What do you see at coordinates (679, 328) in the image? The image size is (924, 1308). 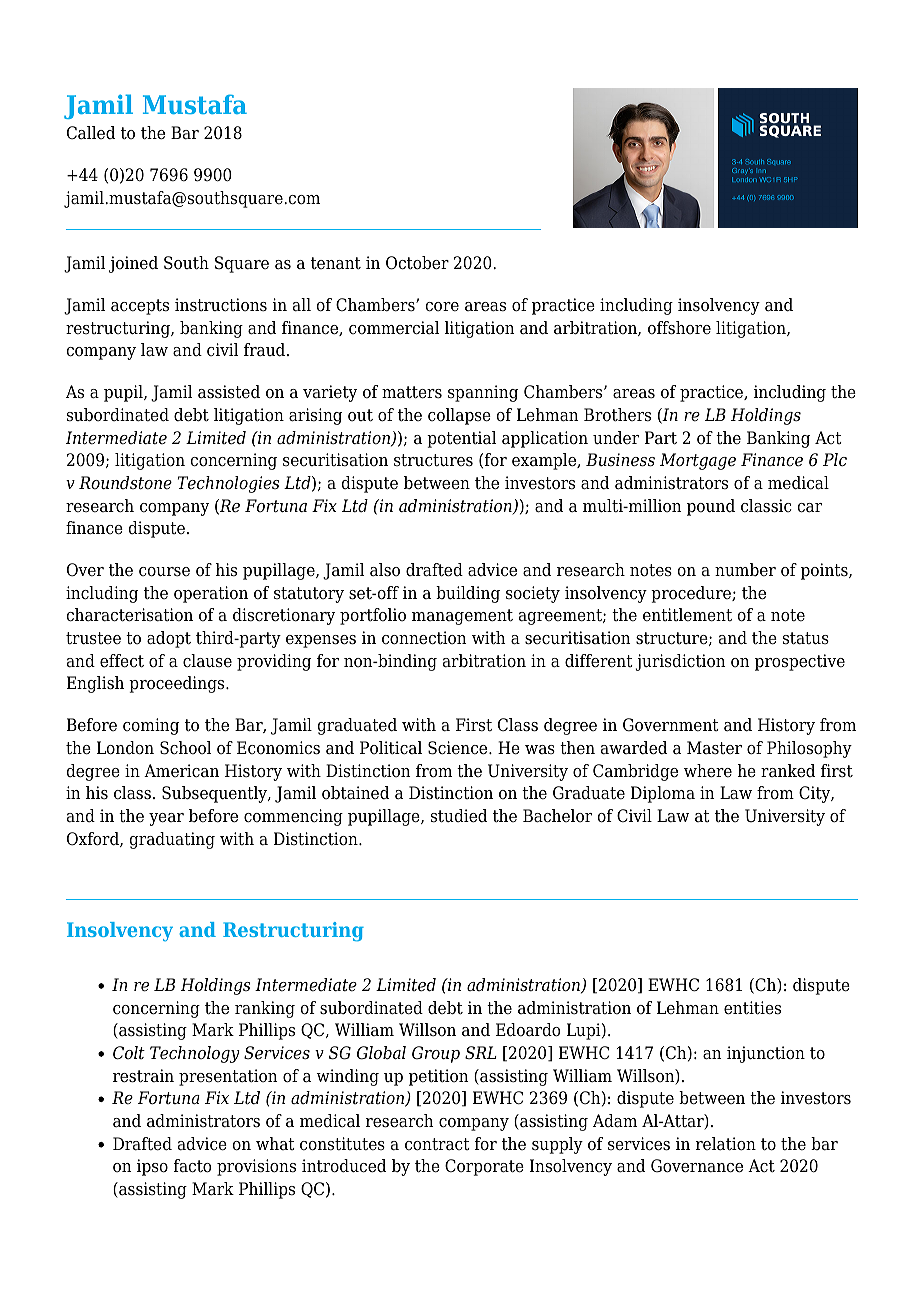 I see `offshore` at bounding box center [679, 328].
